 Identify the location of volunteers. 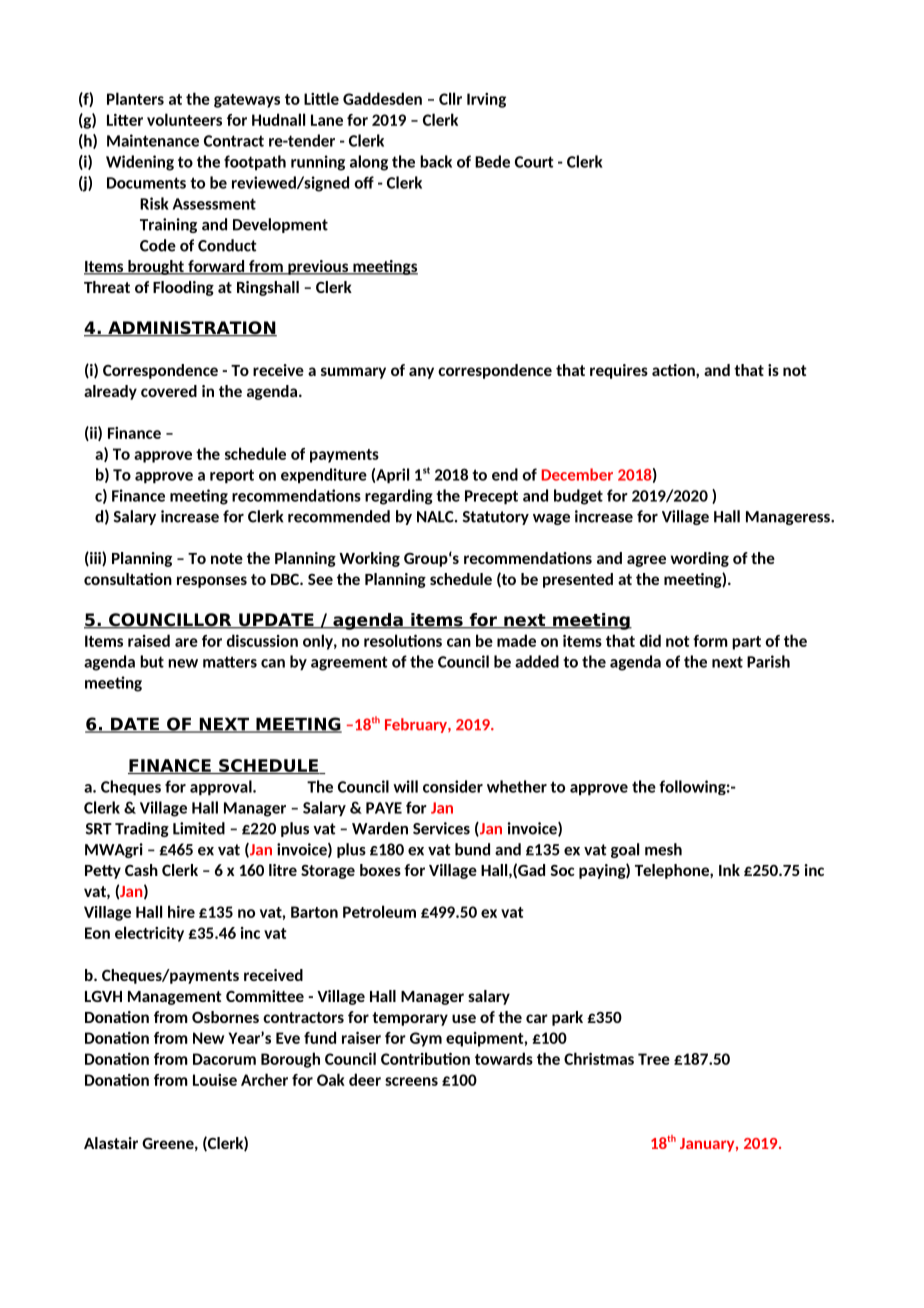
(184, 119).
